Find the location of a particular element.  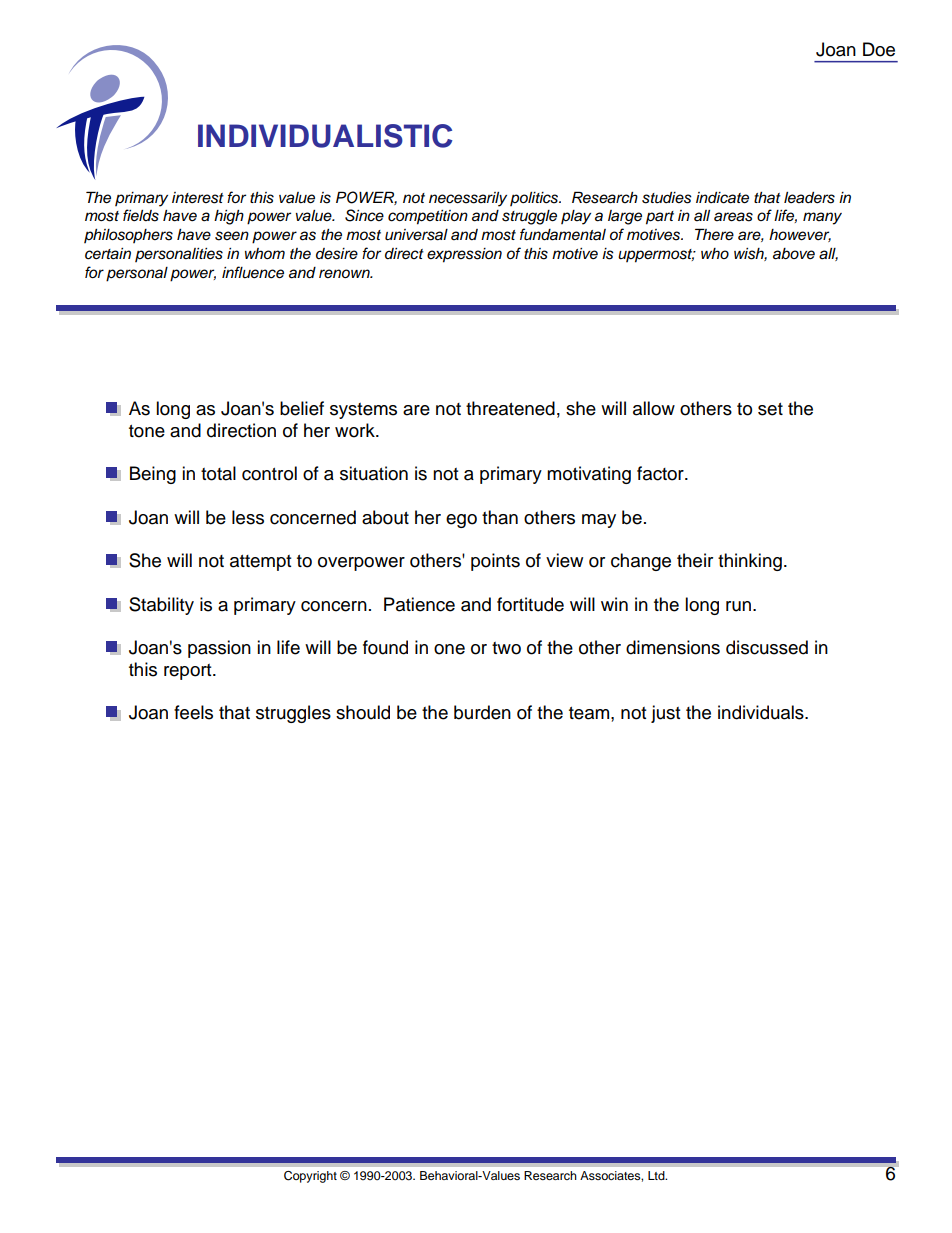

set is located at coordinates (770, 409).
